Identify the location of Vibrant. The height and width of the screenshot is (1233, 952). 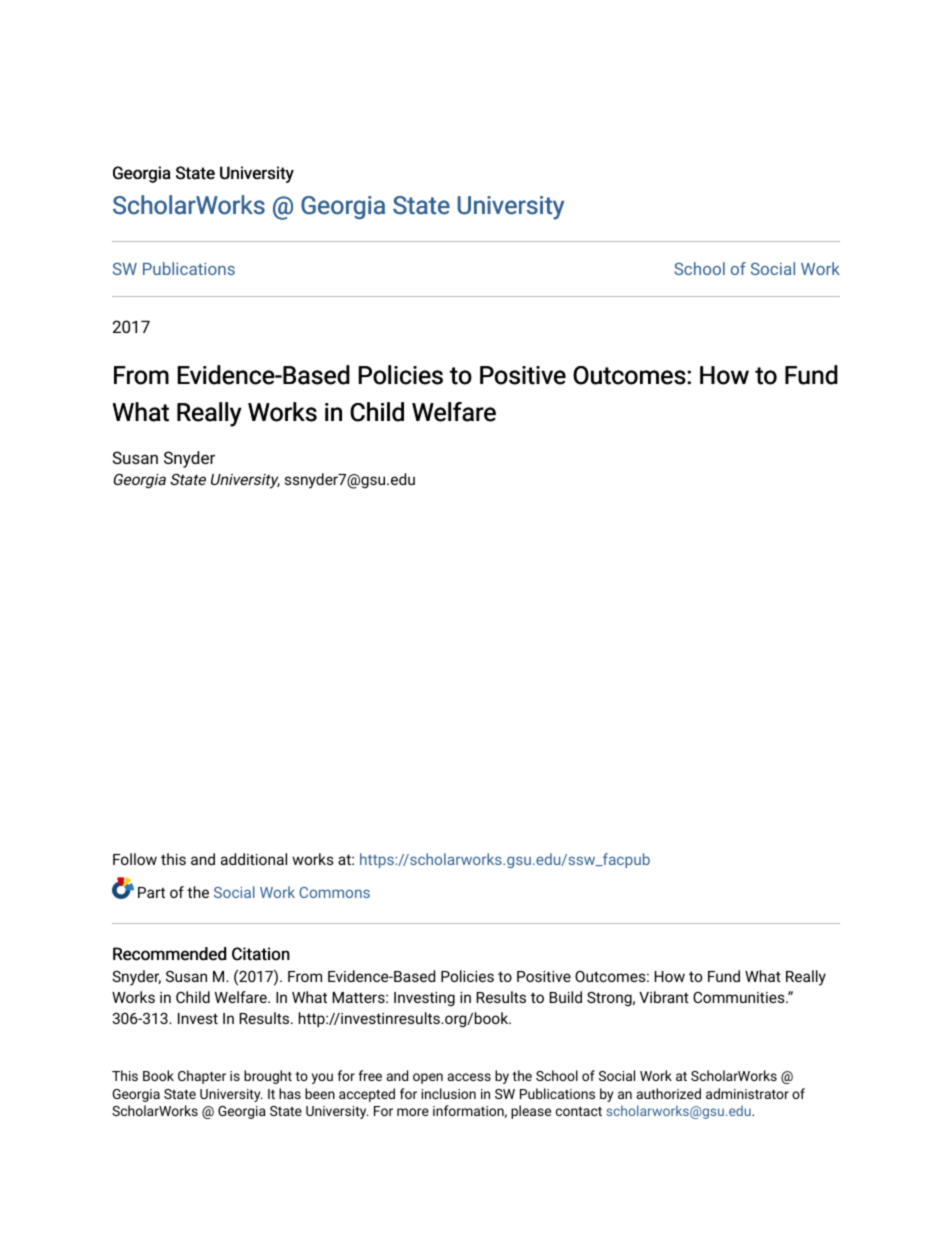
(664, 997).
